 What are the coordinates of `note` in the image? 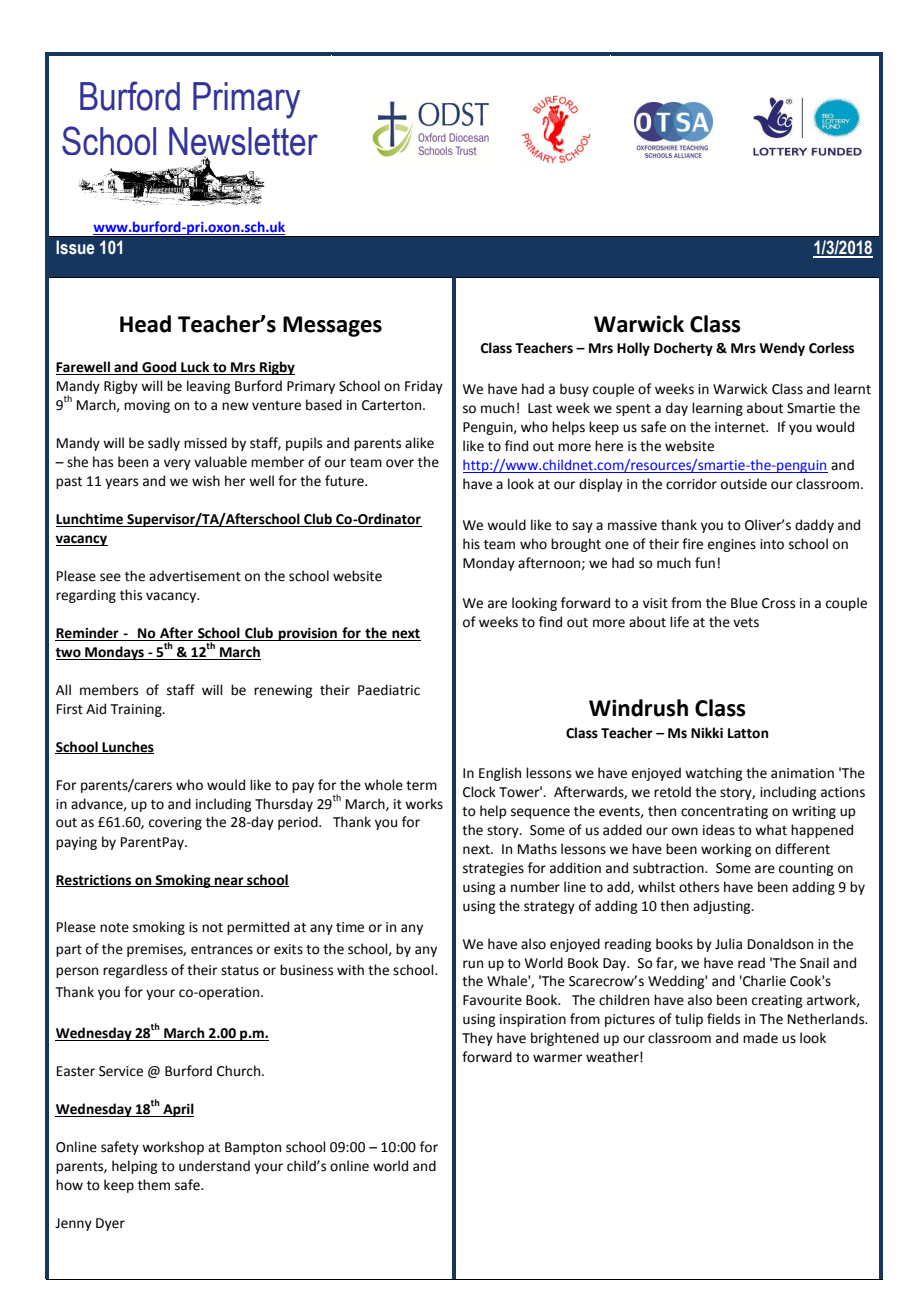 It's located at (114, 928).
